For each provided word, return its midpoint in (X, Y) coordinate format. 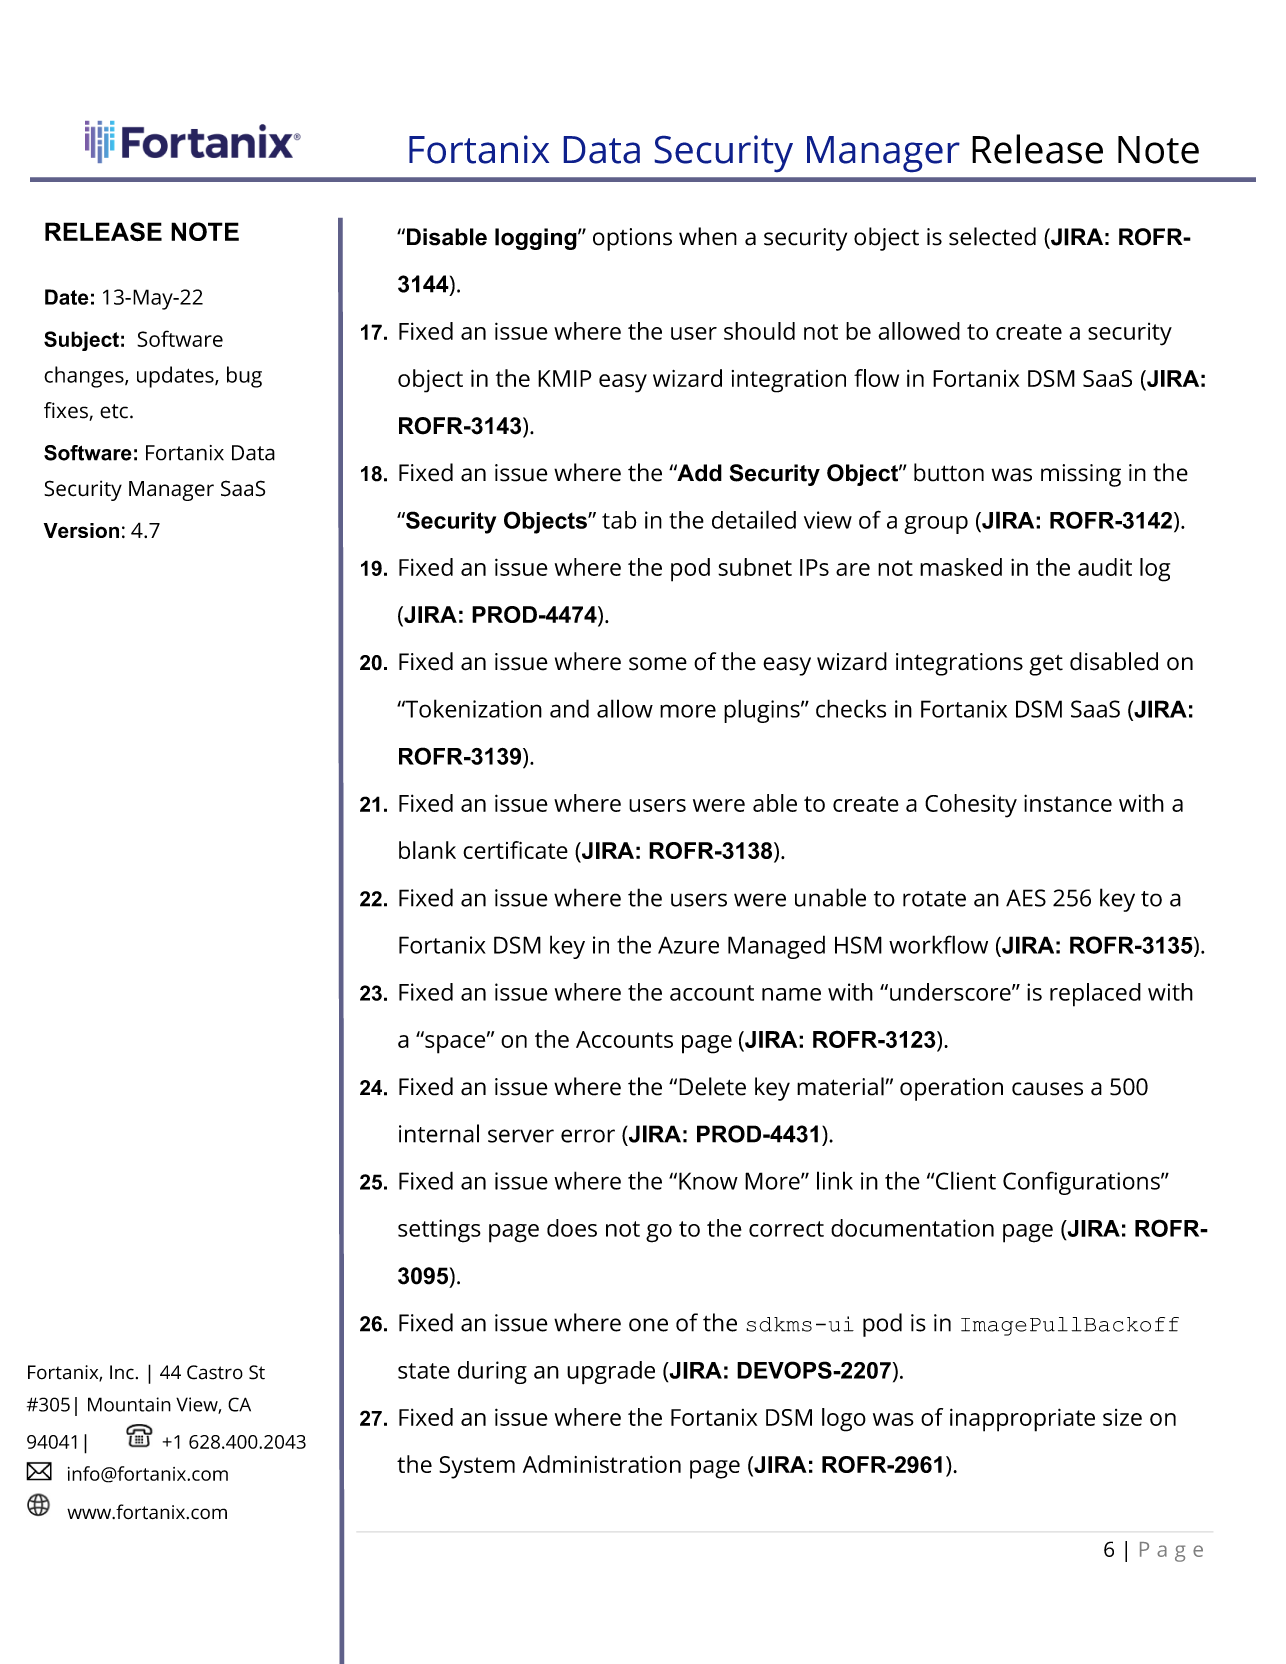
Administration (602, 1464)
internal (439, 1133)
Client (966, 1180)
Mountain (129, 1404)
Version (81, 530)
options (632, 239)
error (588, 1136)
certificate (515, 850)
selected (992, 236)
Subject (81, 341)
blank (427, 850)
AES (1026, 898)
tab (619, 520)
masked (961, 567)
